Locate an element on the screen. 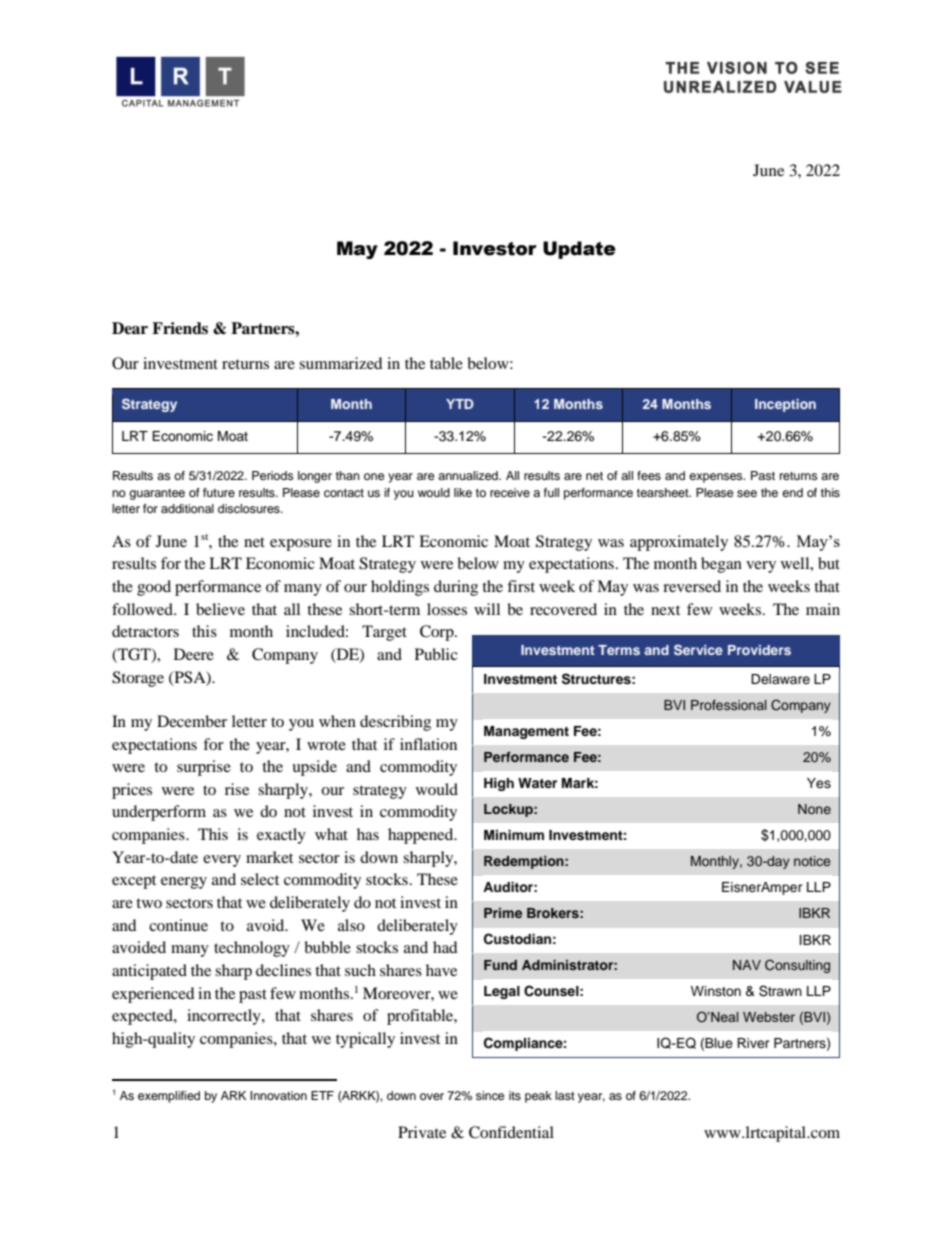  Professional is located at coordinates (729, 705).
